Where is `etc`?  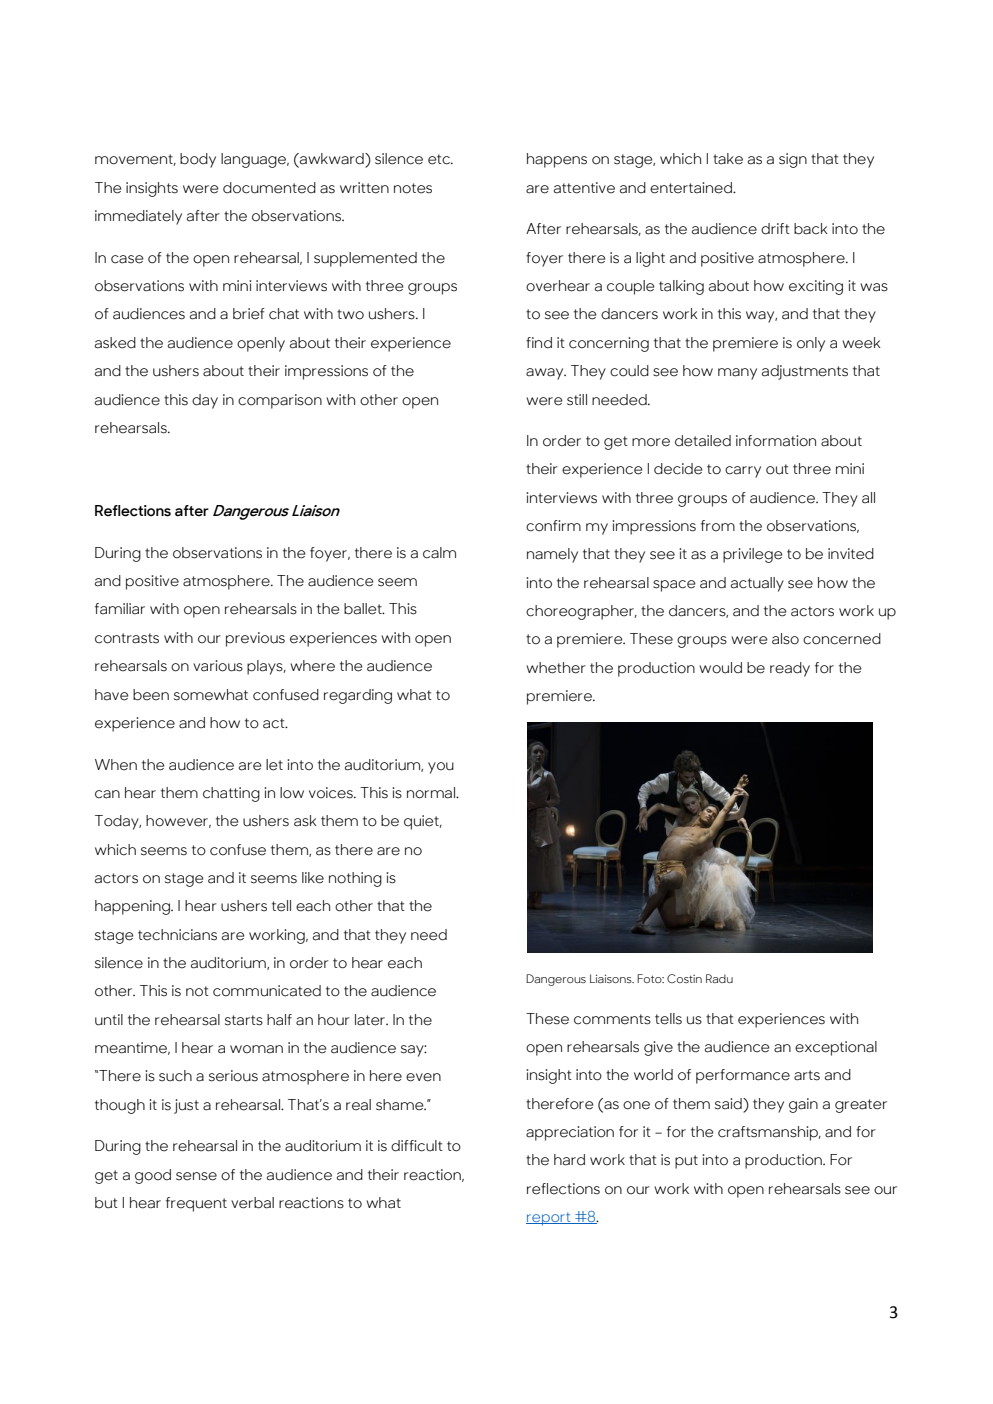
etc is located at coordinates (440, 159).
